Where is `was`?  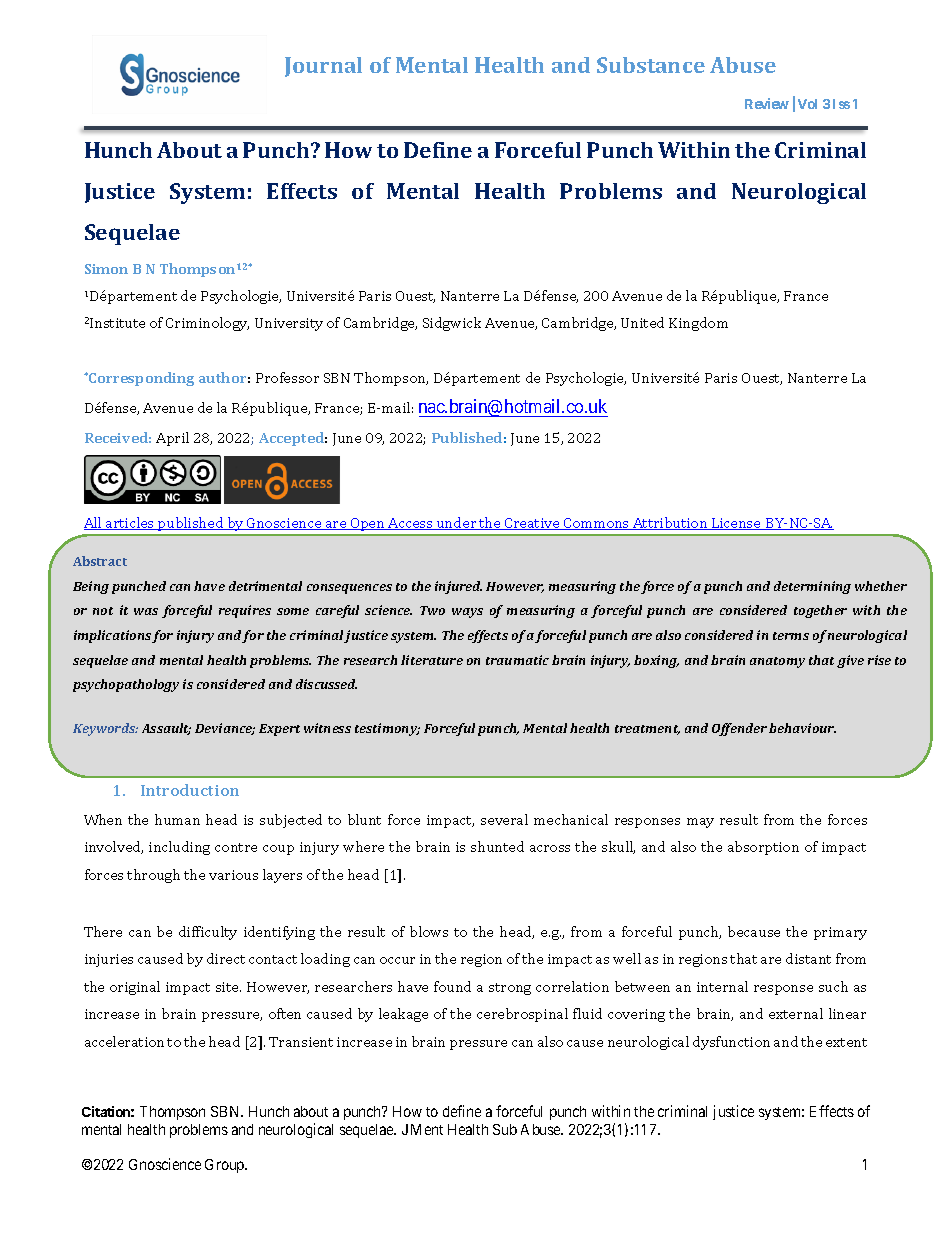
was is located at coordinates (146, 611).
